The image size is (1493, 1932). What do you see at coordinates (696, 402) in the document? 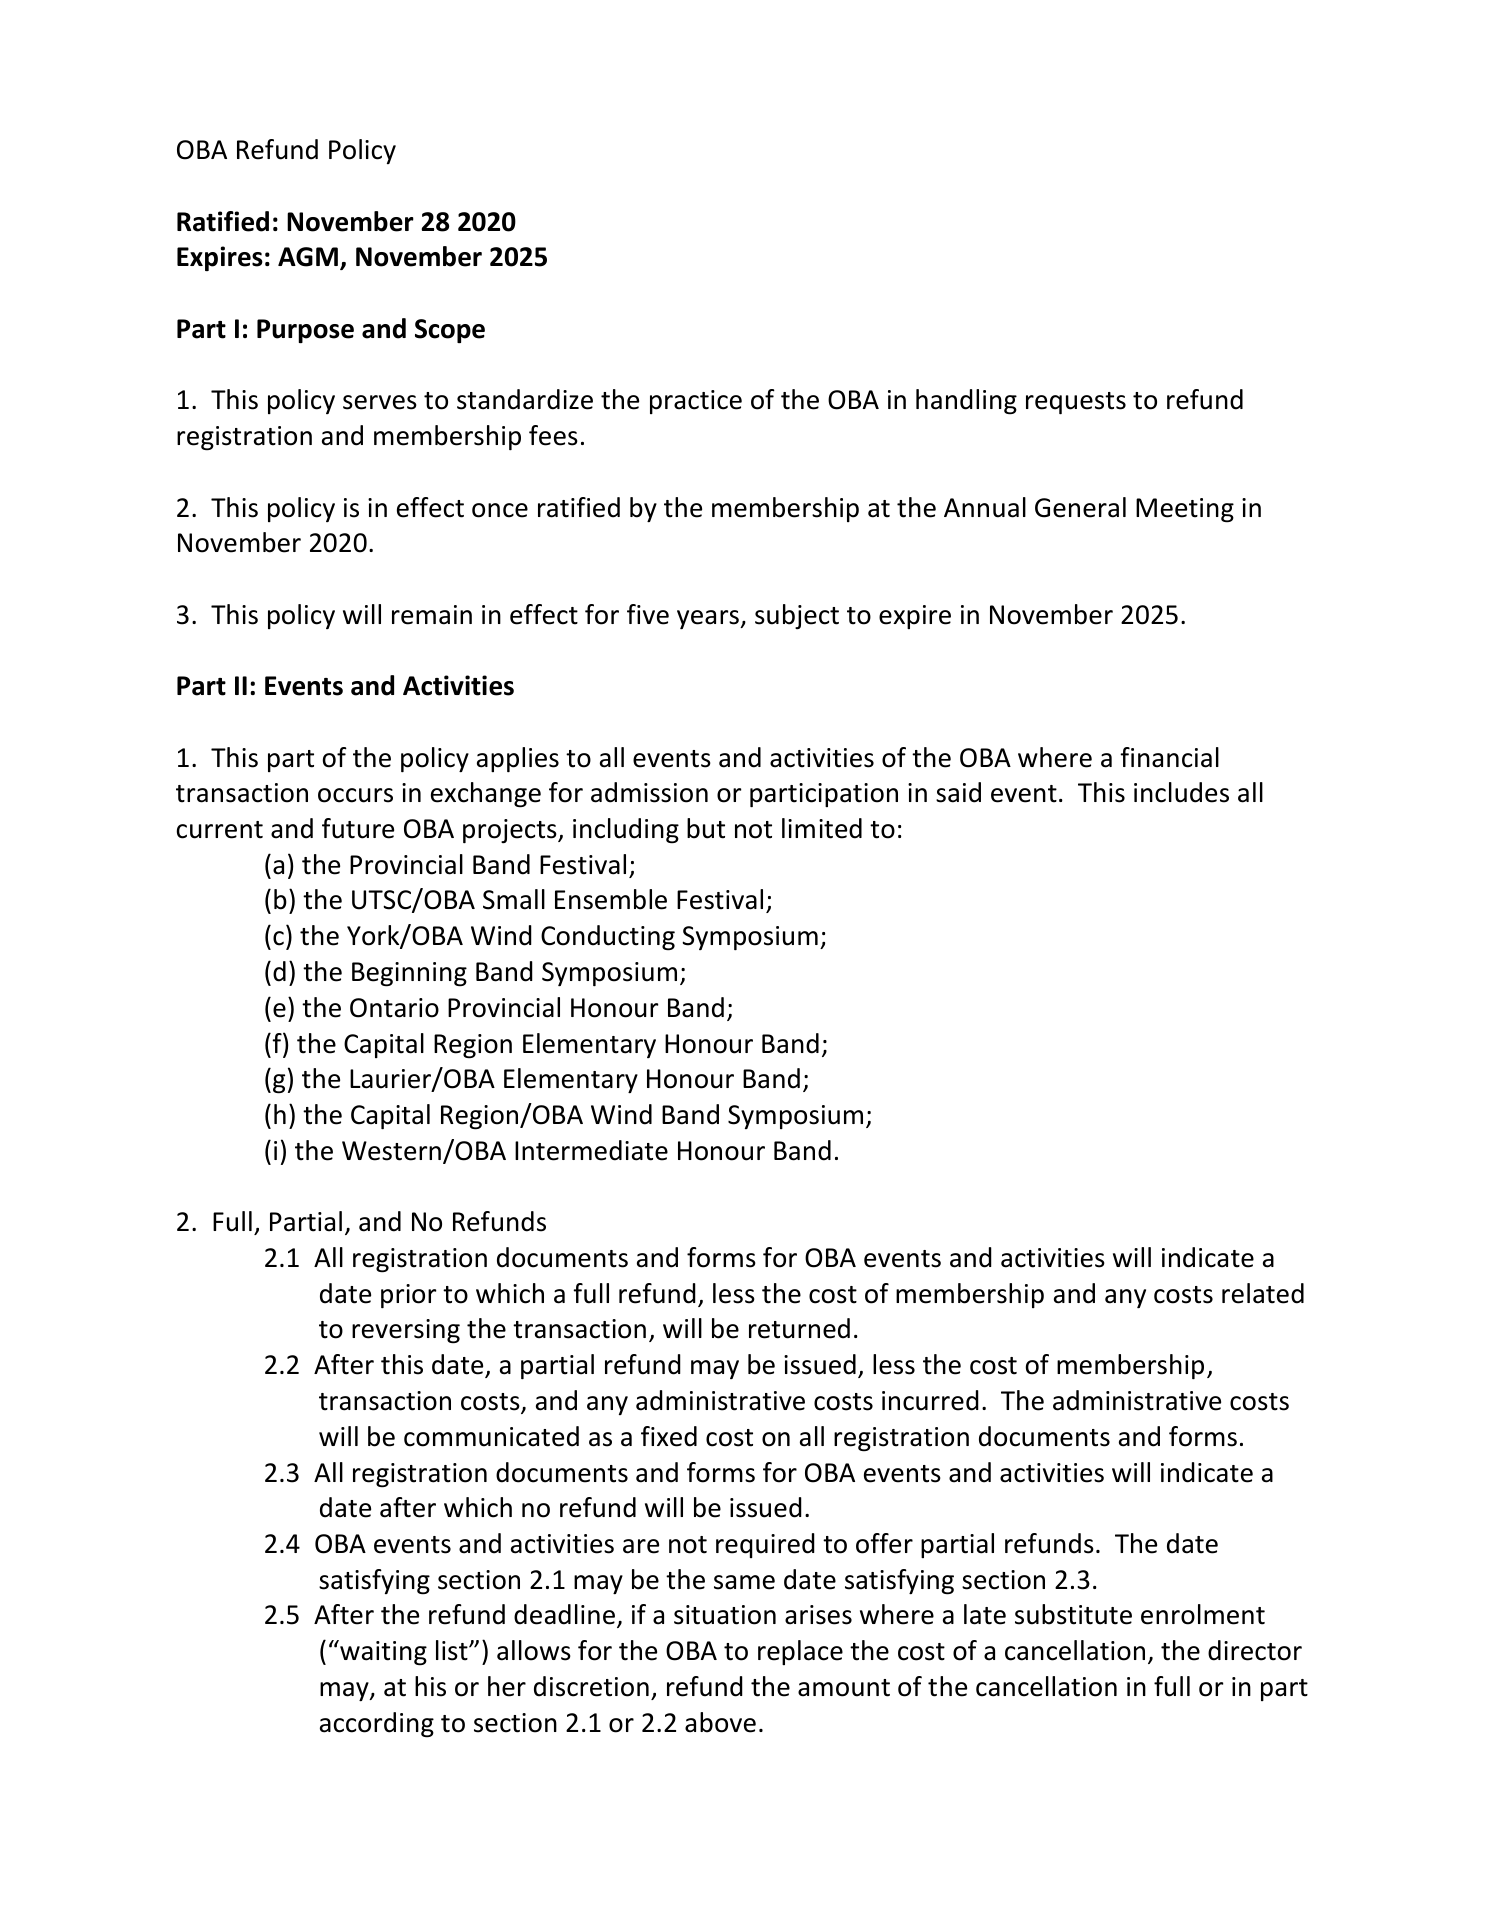
I see `practice` at bounding box center [696, 402].
